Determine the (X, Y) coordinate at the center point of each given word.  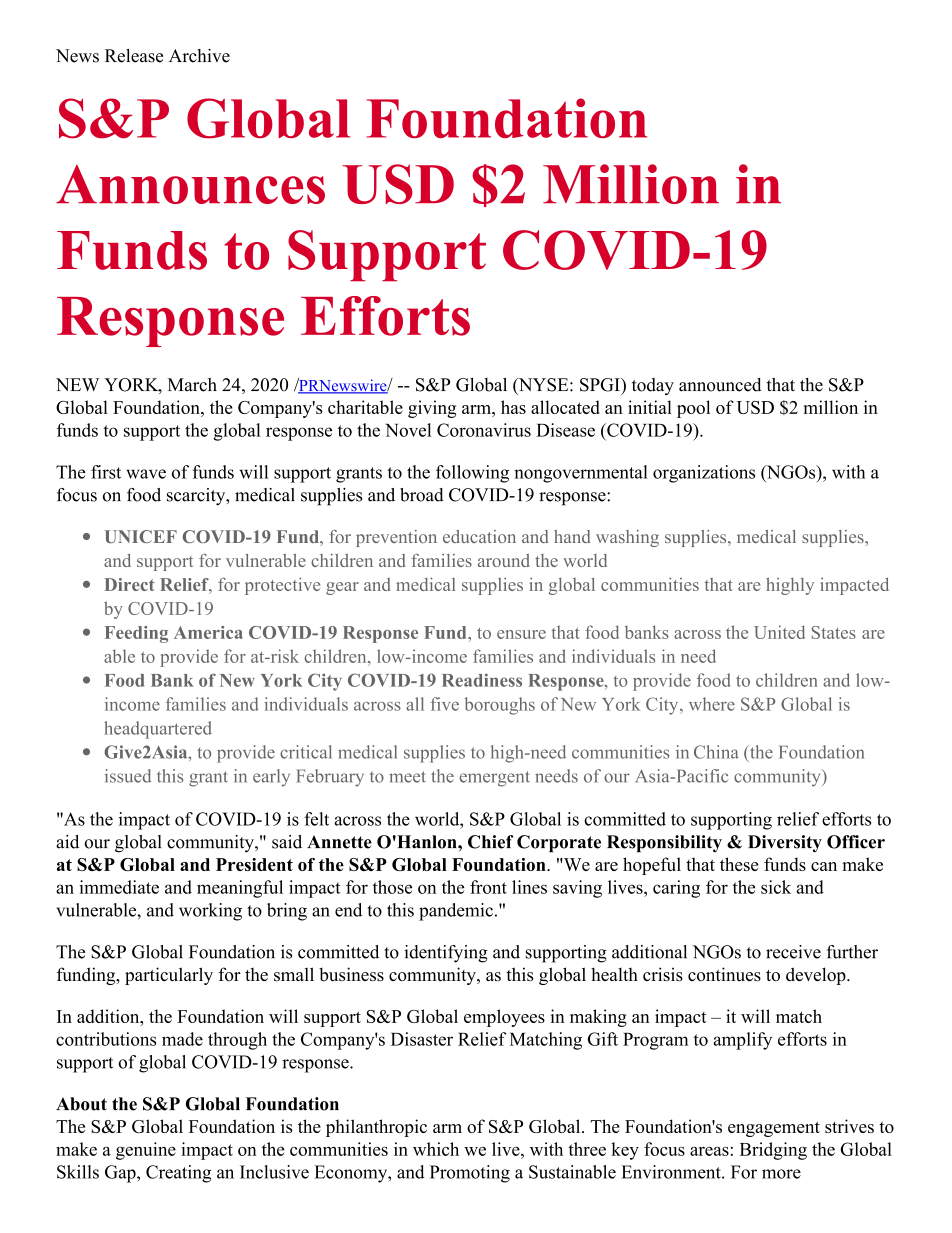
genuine (146, 1151)
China (716, 752)
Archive (199, 56)
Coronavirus (484, 430)
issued (128, 776)
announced (720, 385)
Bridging (773, 1151)
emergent (495, 779)
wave (146, 474)
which (436, 1149)
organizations (704, 474)
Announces (190, 184)
